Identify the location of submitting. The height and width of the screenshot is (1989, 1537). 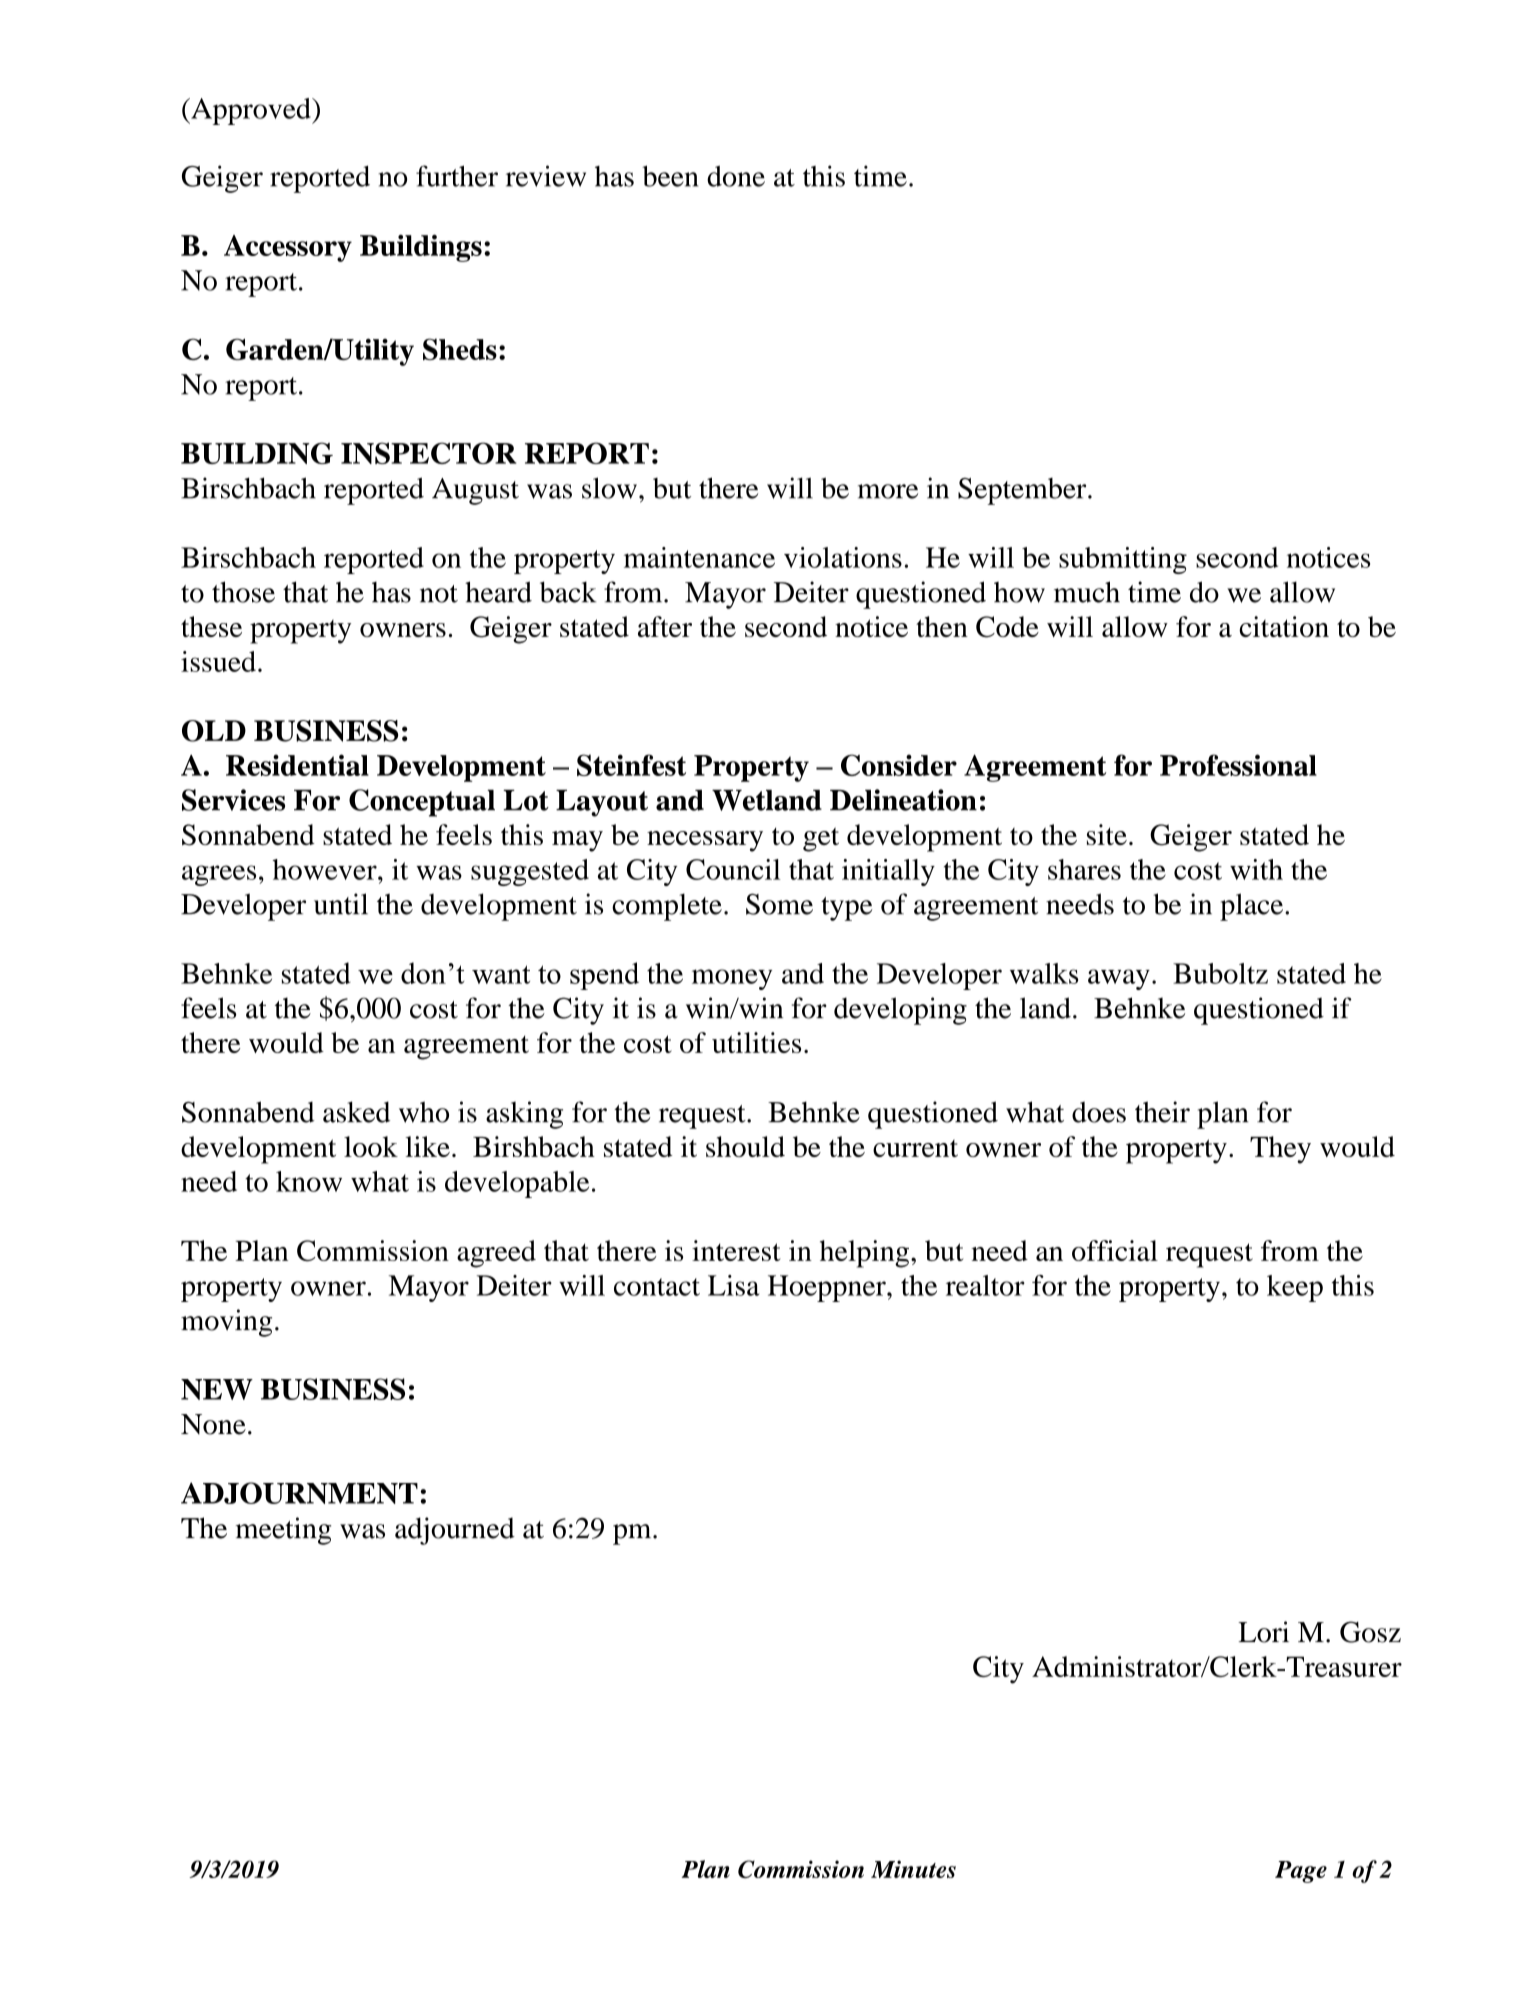
(1123, 560).
